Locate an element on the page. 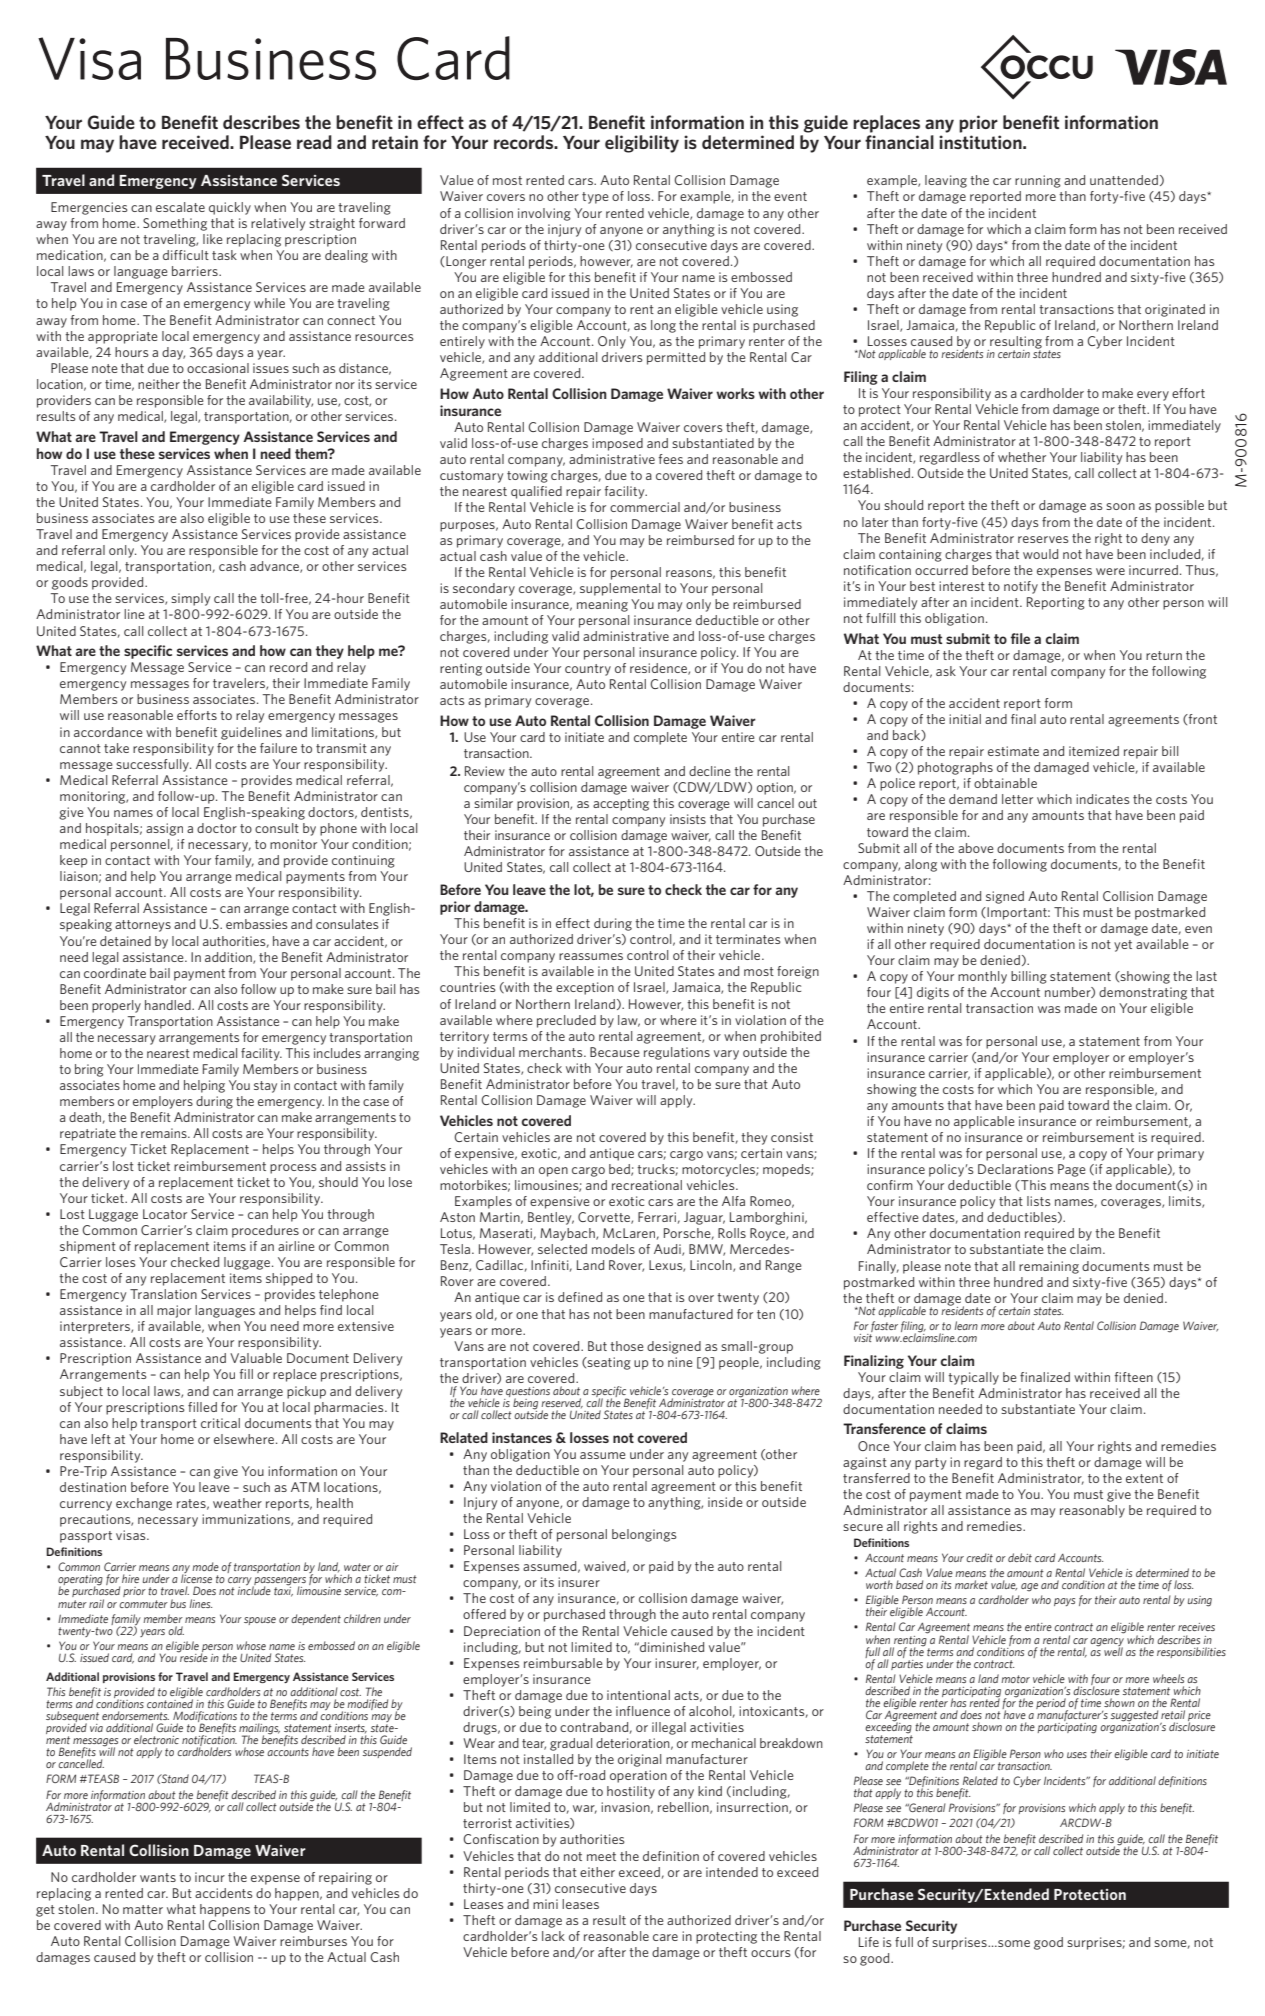  running is located at coordinates (1038, 181).
